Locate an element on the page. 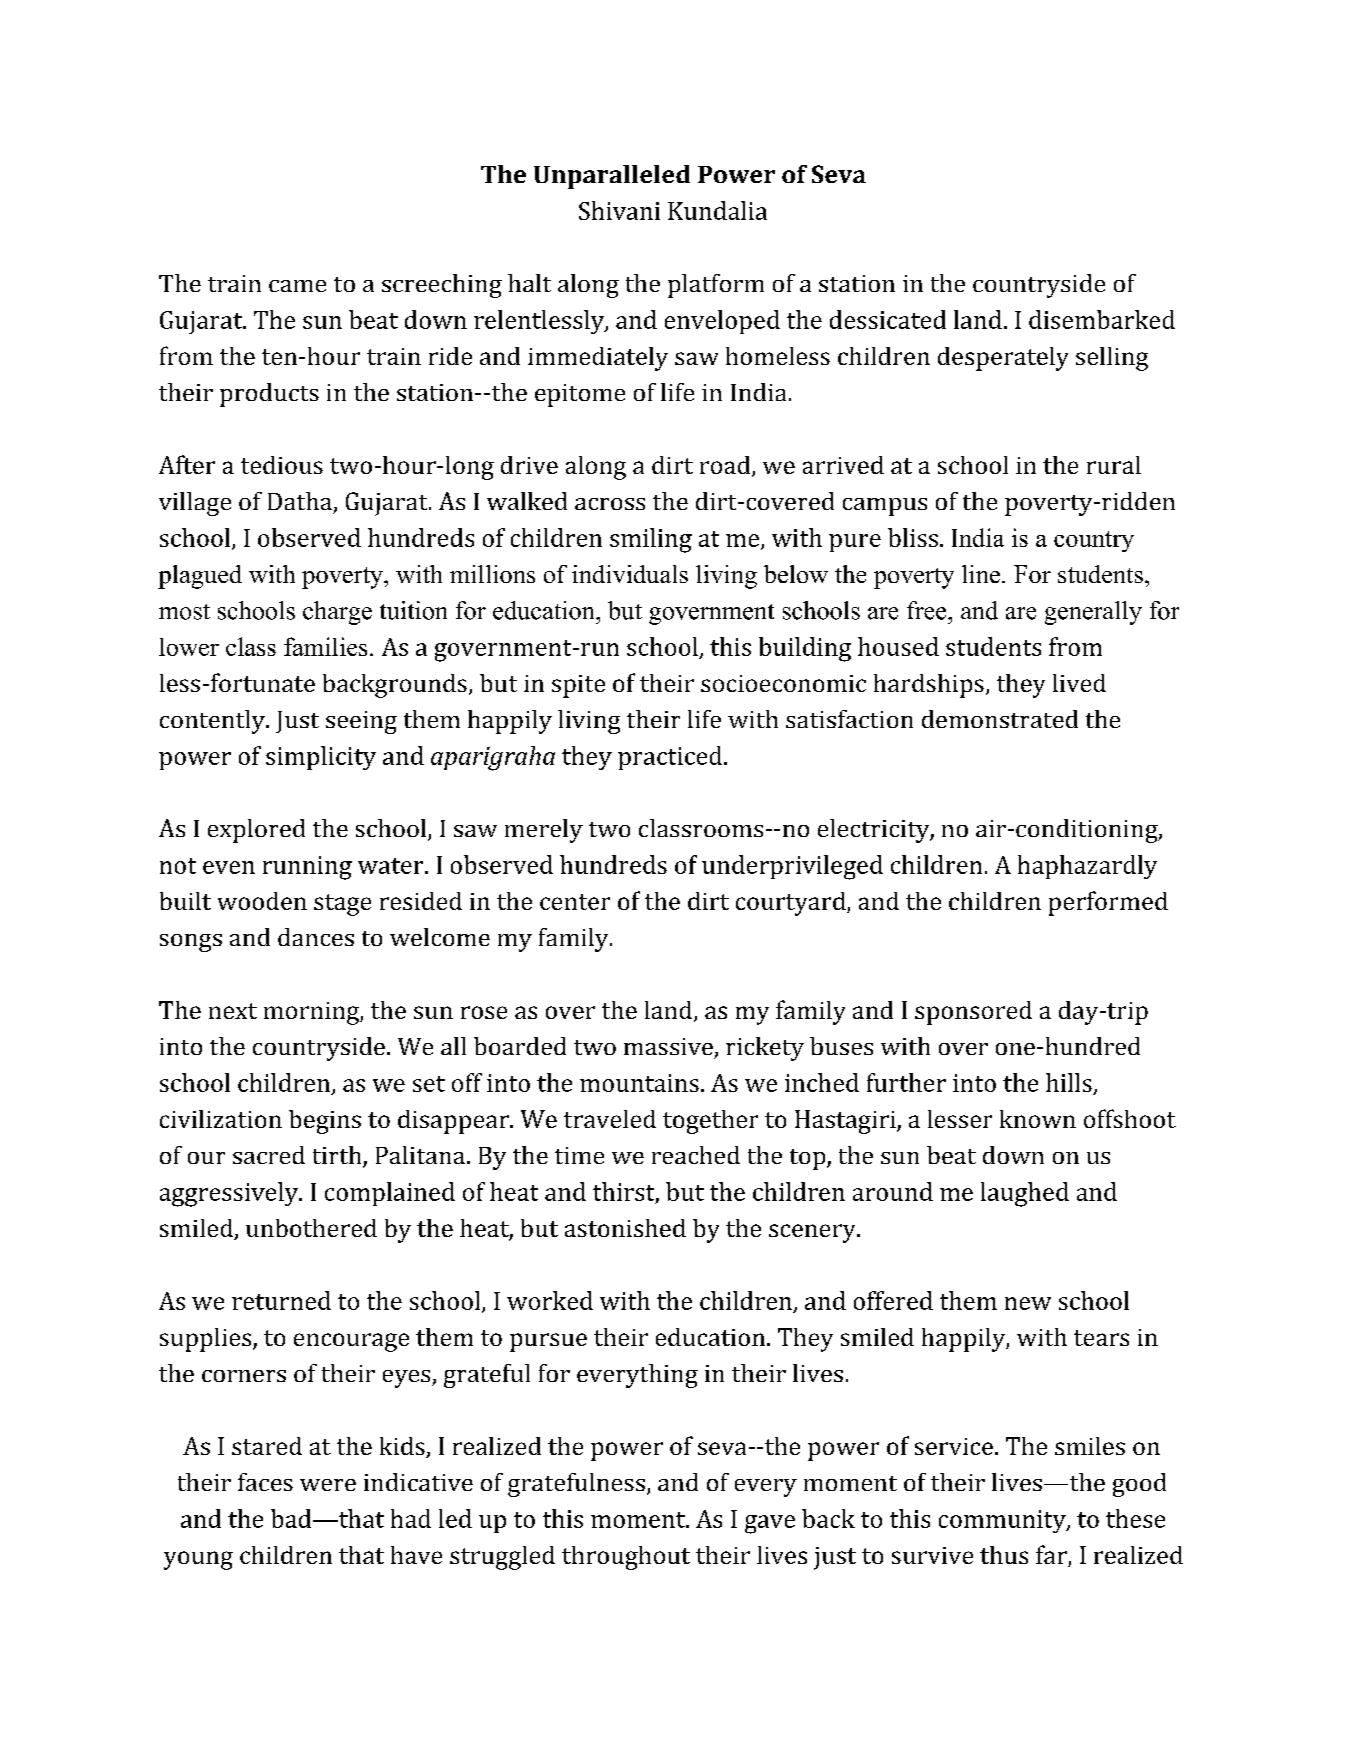 This page has height=1744, width=1347. disembarked is located at coordinates (1102, 319).
